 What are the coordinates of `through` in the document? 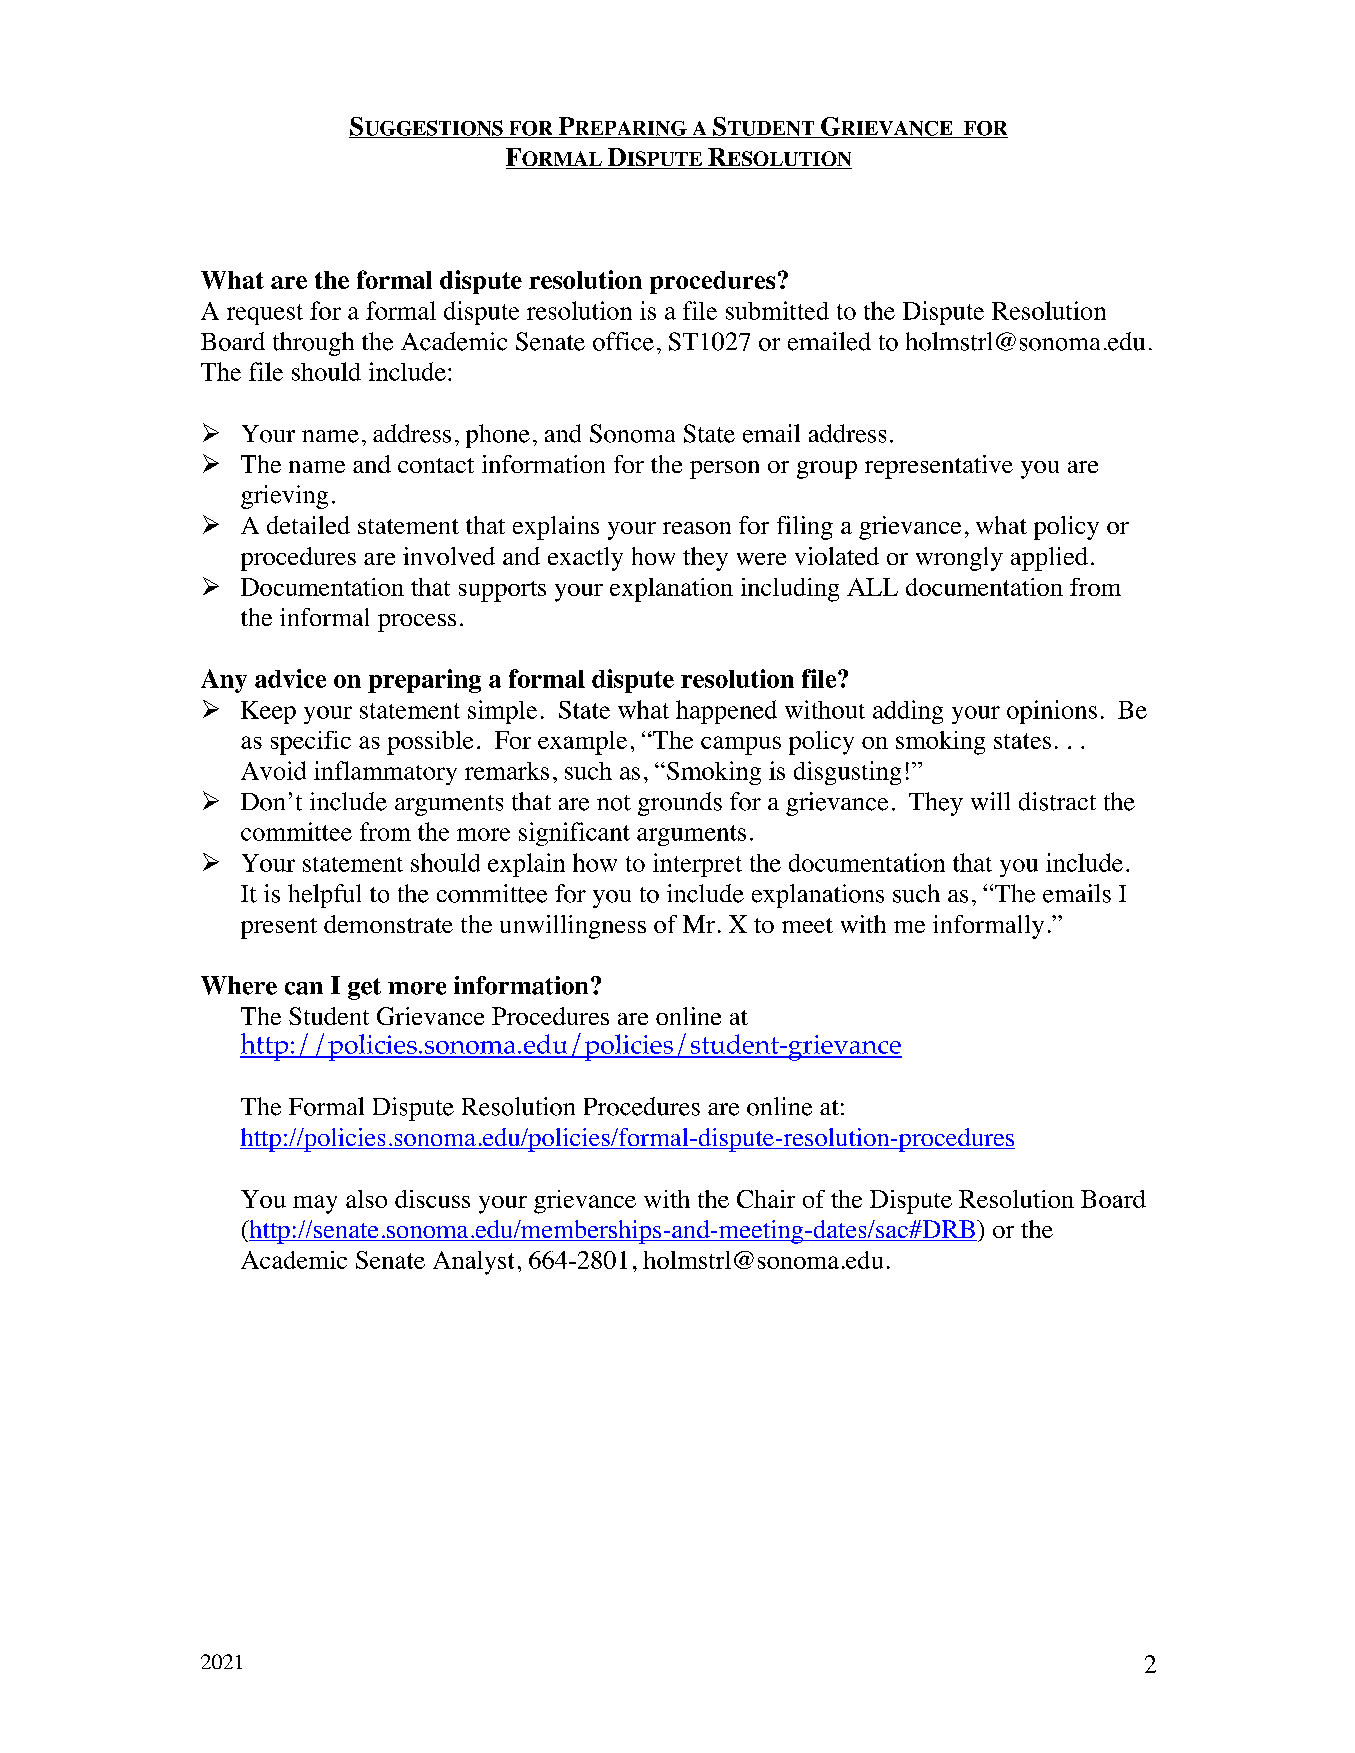 It's located at (313, 344).
